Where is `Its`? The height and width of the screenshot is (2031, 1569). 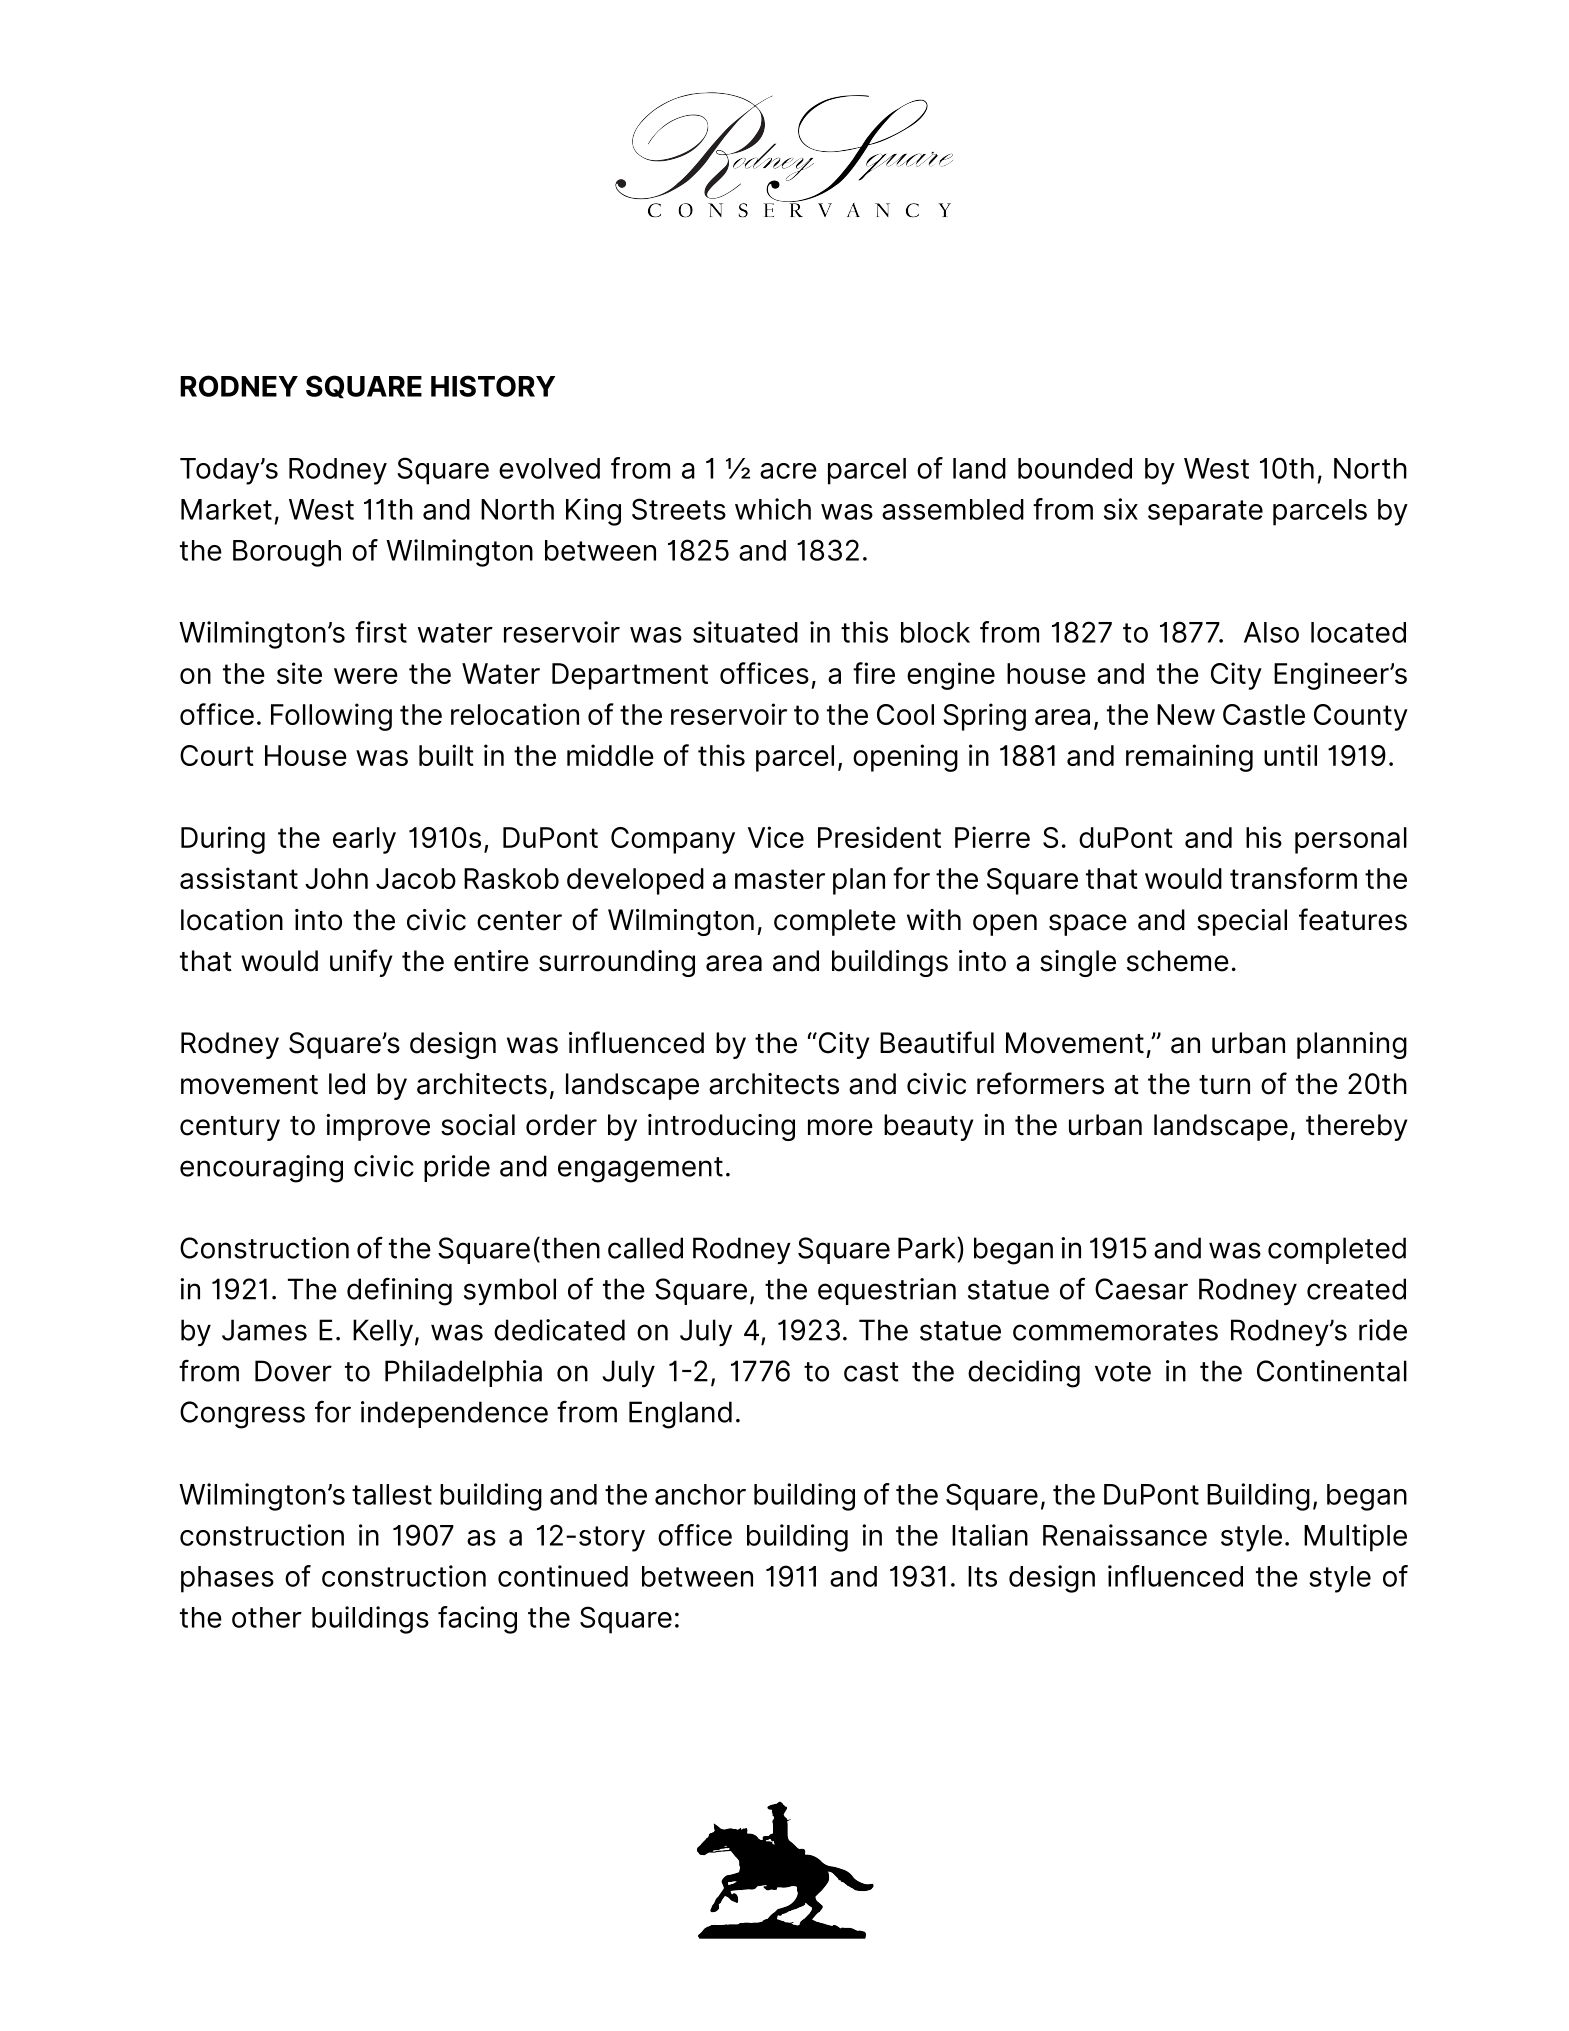
Its is located at coordinates (982, 1576).
